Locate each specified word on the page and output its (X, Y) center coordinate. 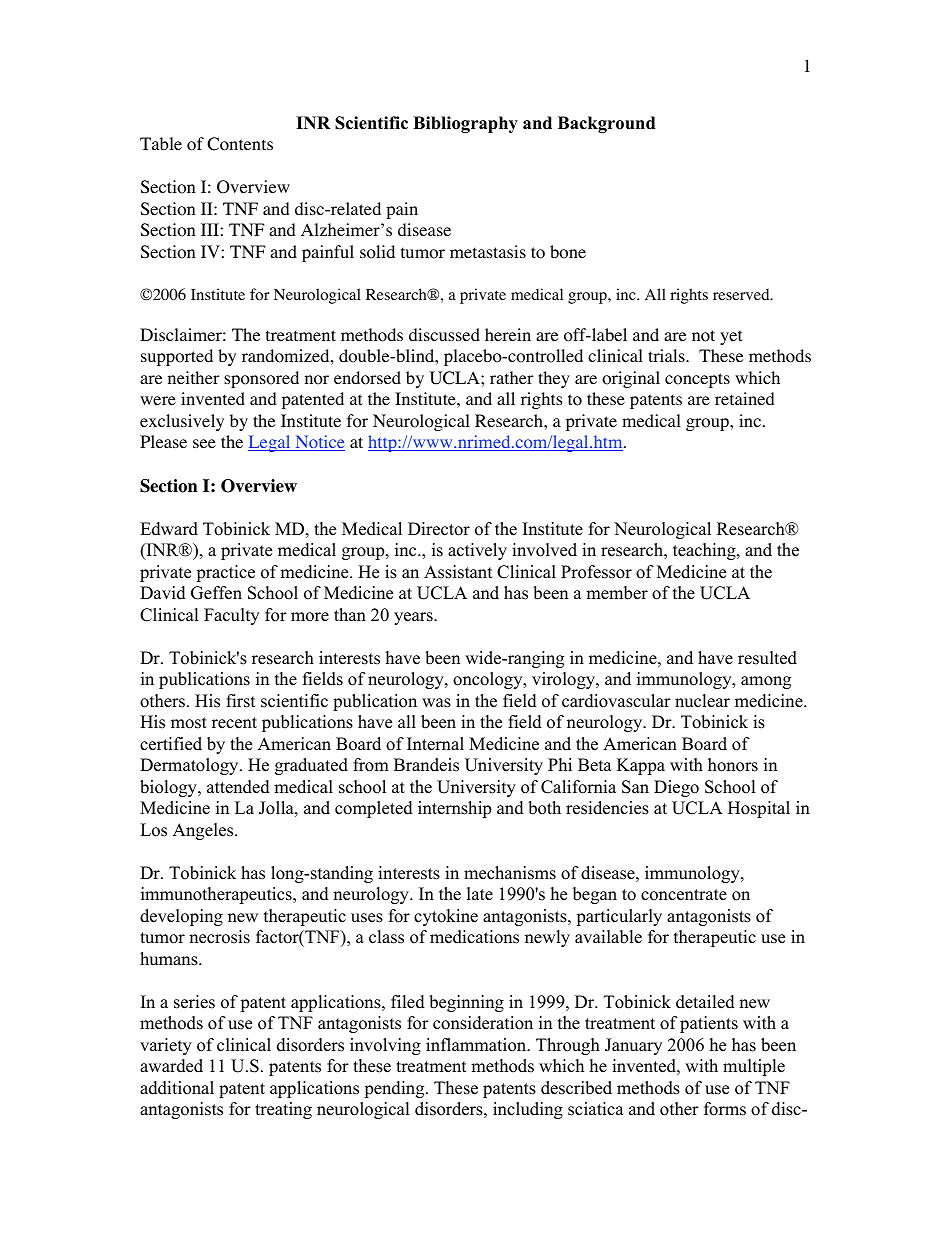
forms (725, 1109)
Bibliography (465, 124)
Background (606, 124)
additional (177, 1088)
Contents (240, 144)
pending (395, 1089)
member (617, 593)
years (414, 618)
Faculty (231, 616)
